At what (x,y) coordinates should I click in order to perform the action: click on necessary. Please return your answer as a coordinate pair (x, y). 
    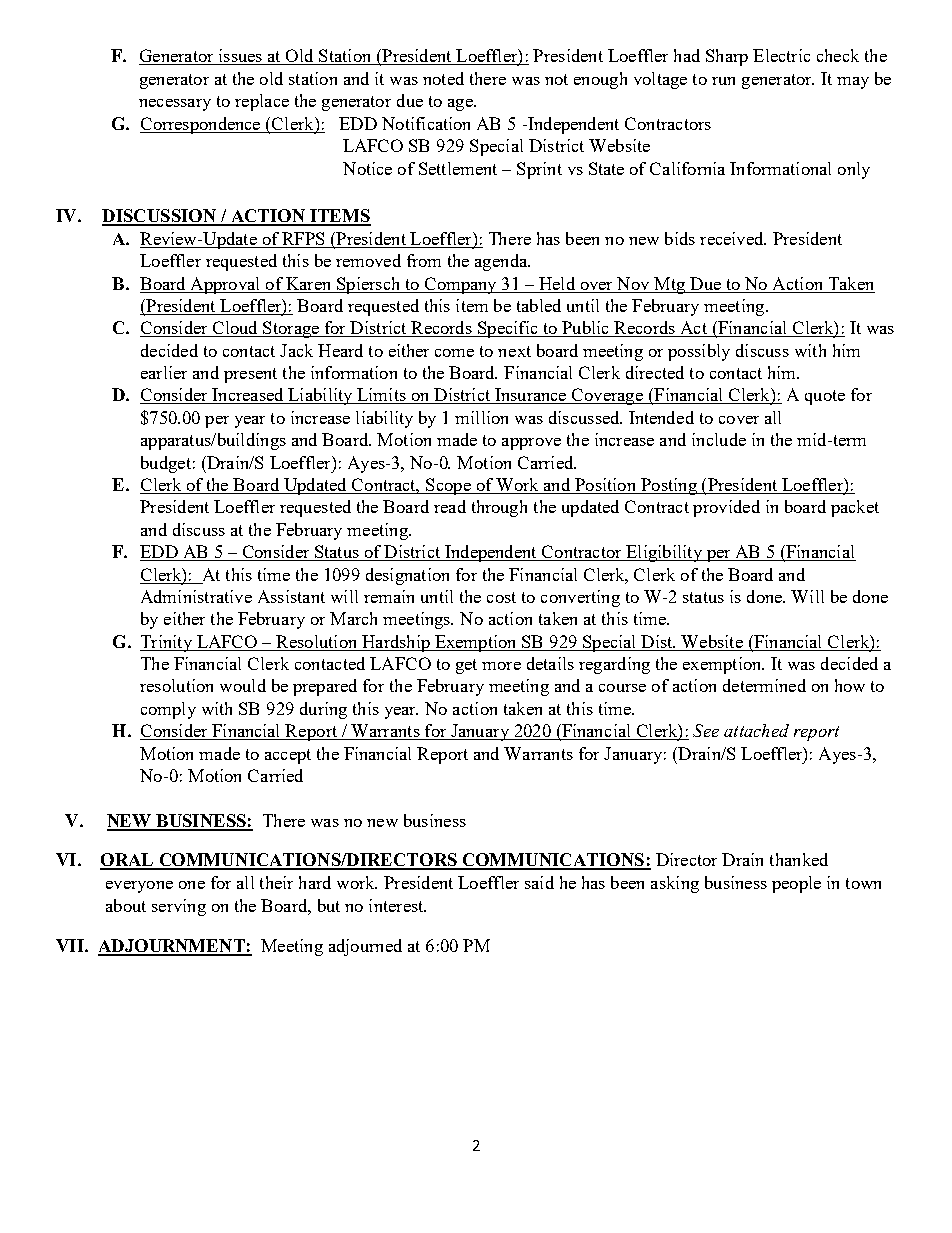
    Looking at the image, I should click on (175, 105).
